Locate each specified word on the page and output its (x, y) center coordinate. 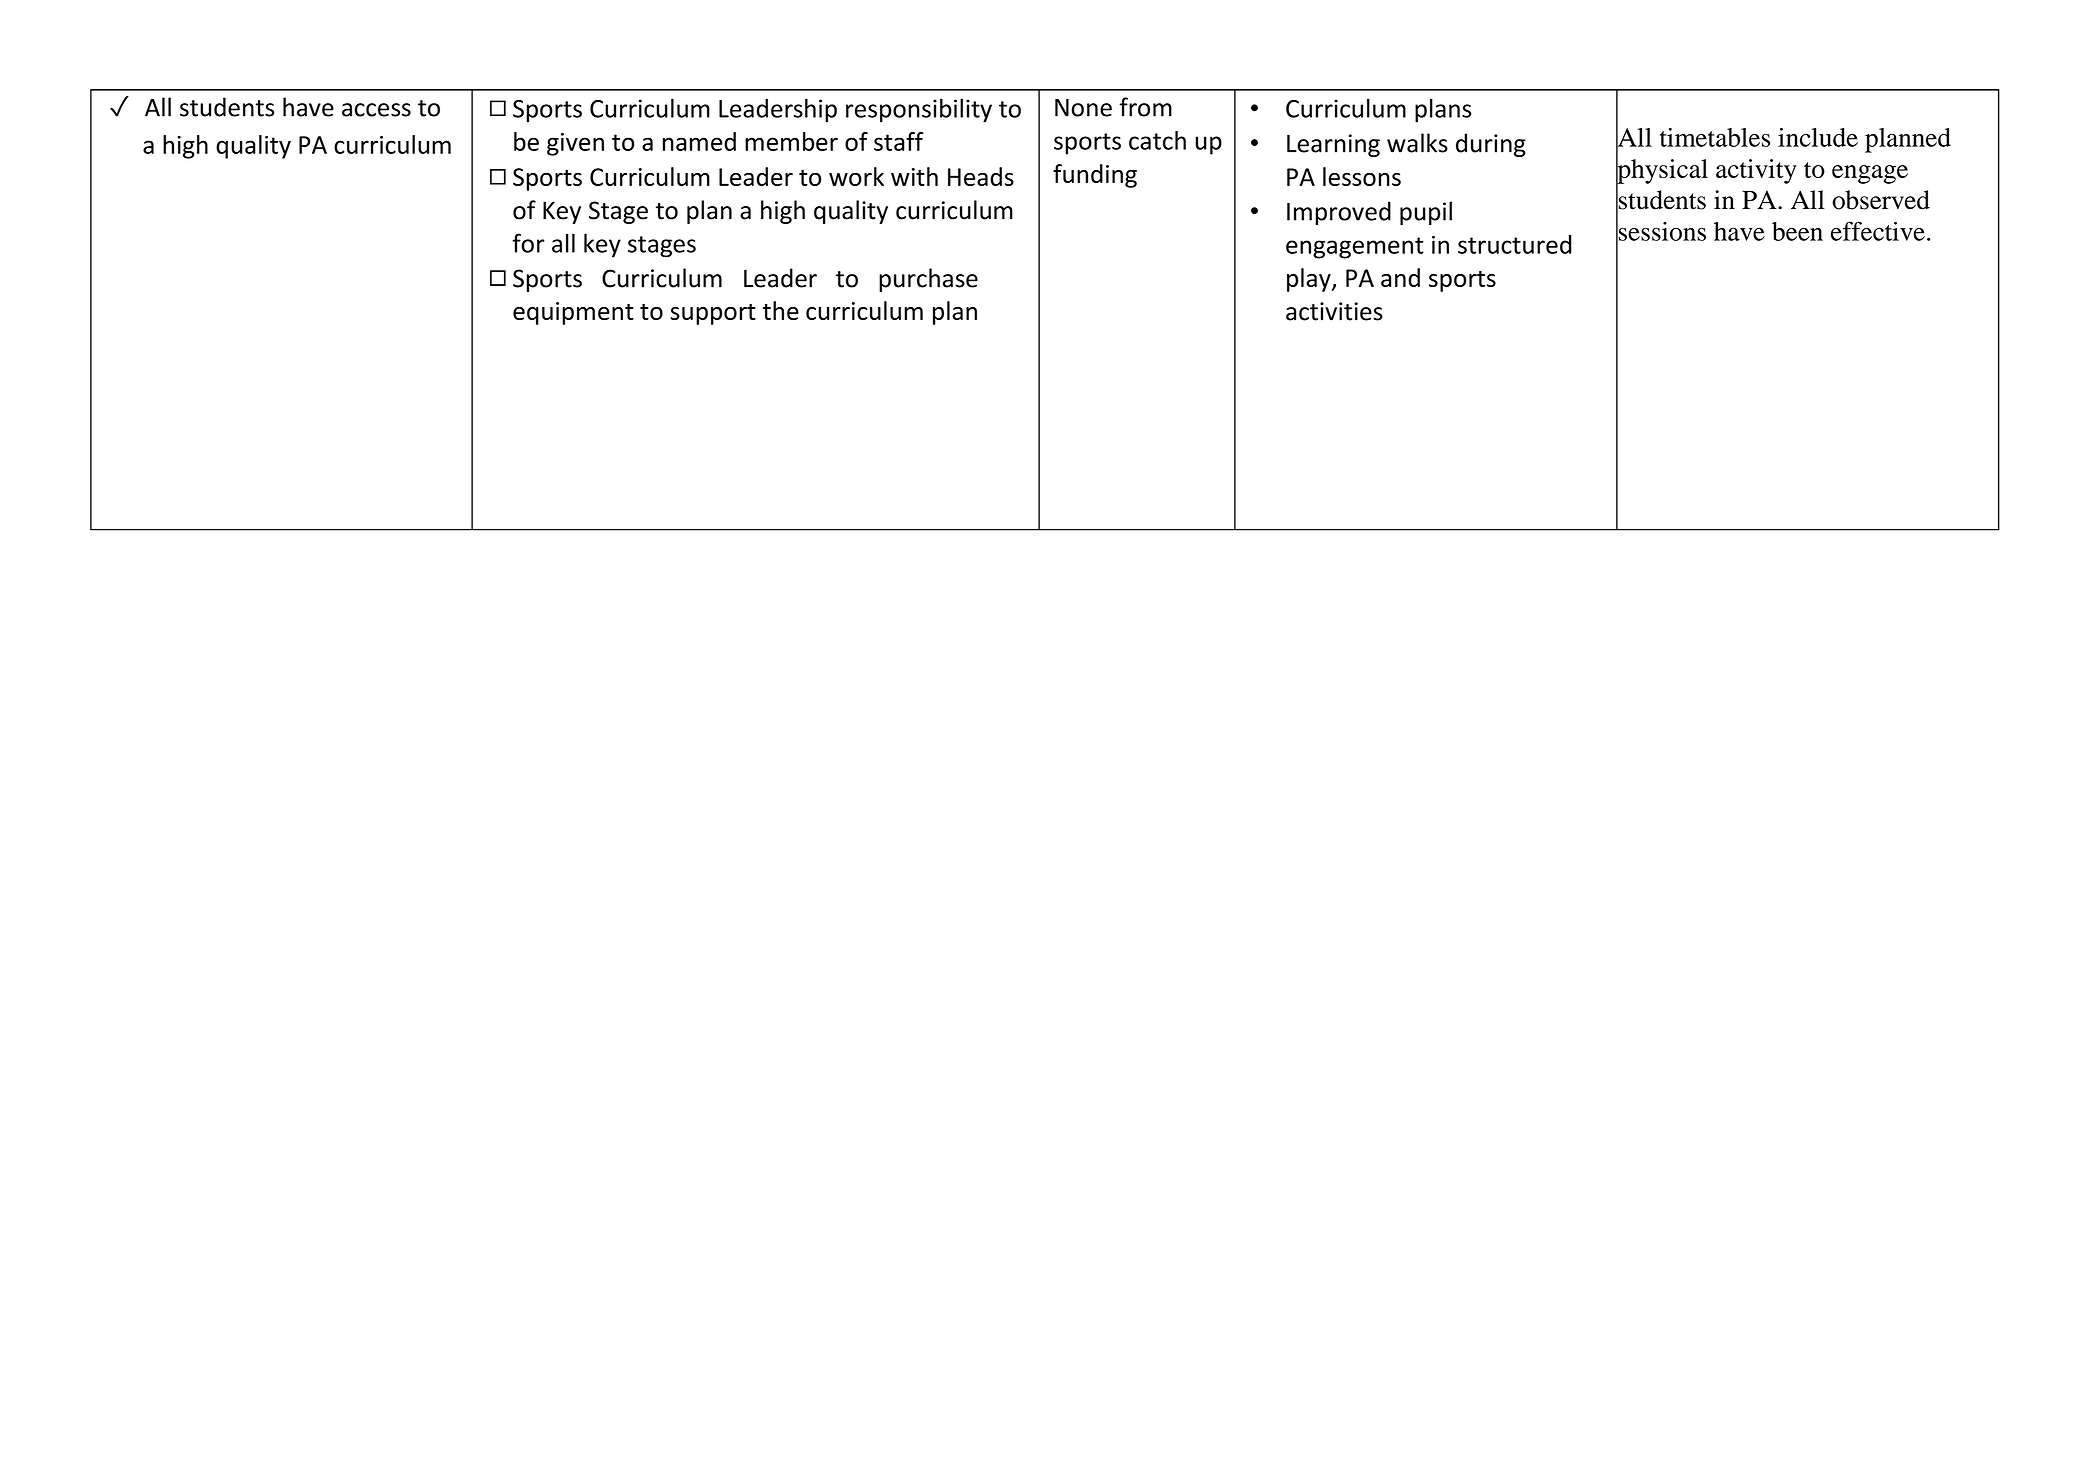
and (1400, 277)
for (528, 243)
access (376, 110)
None (1083, 108)
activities (1334, 311)
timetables (1715, 137)
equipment (573, 313)
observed (1881, 200)
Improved (1339, 213)
